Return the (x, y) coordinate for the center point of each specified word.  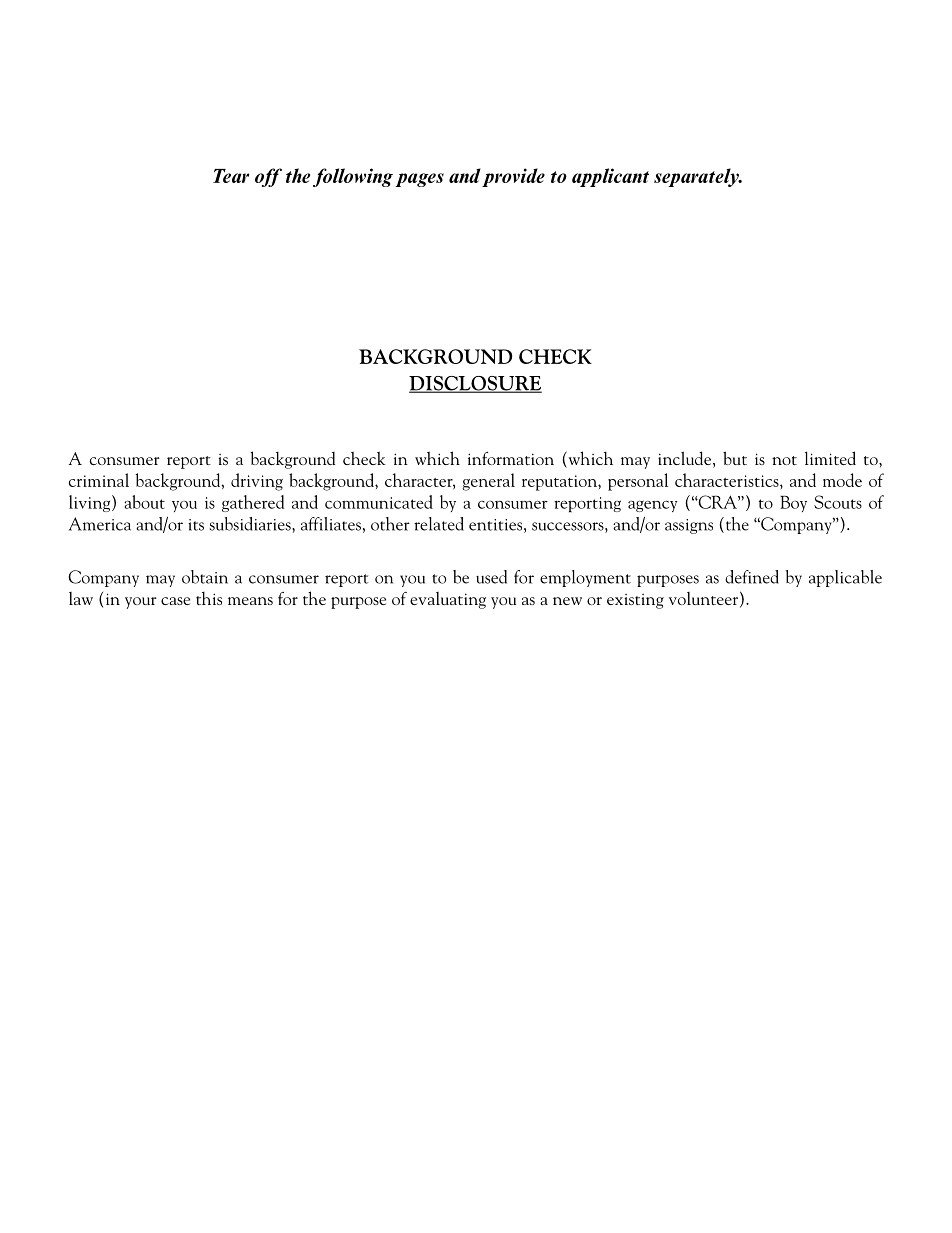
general (488, 482)
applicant (610, 177)
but (735, 458)
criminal (99, 480)
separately (697, 177)
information (511, 458)
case (175, 601)
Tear (231, 176)
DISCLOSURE (475, 384)
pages (419, 180)
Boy (793, 503)
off (268, 177)
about (145, 502)
